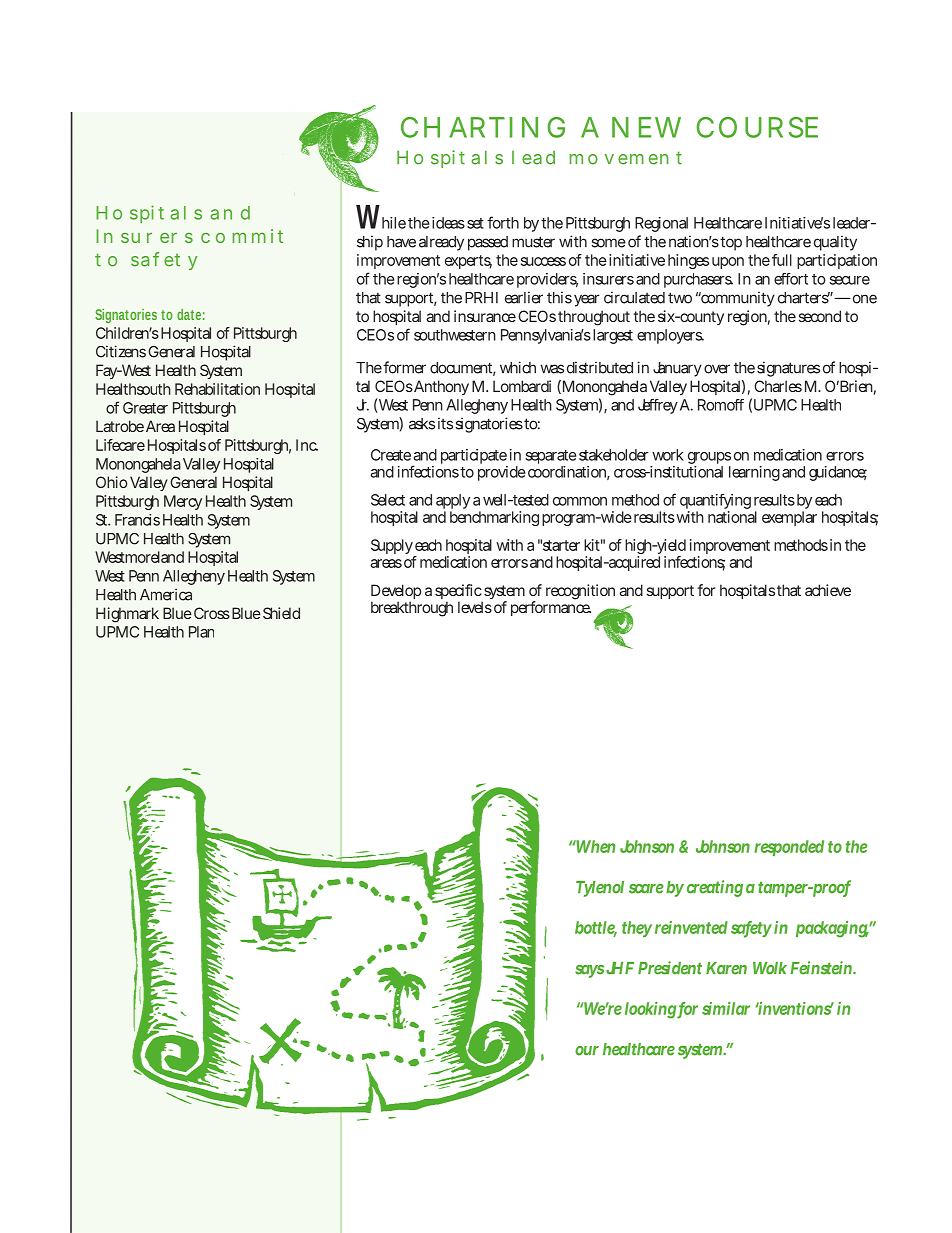 The height and width of the screenshot is (1233, 952). What do you see at coordinates (600, 889) in the screenshot?
I see `Tylenol` at bounding box center [600, 889].
